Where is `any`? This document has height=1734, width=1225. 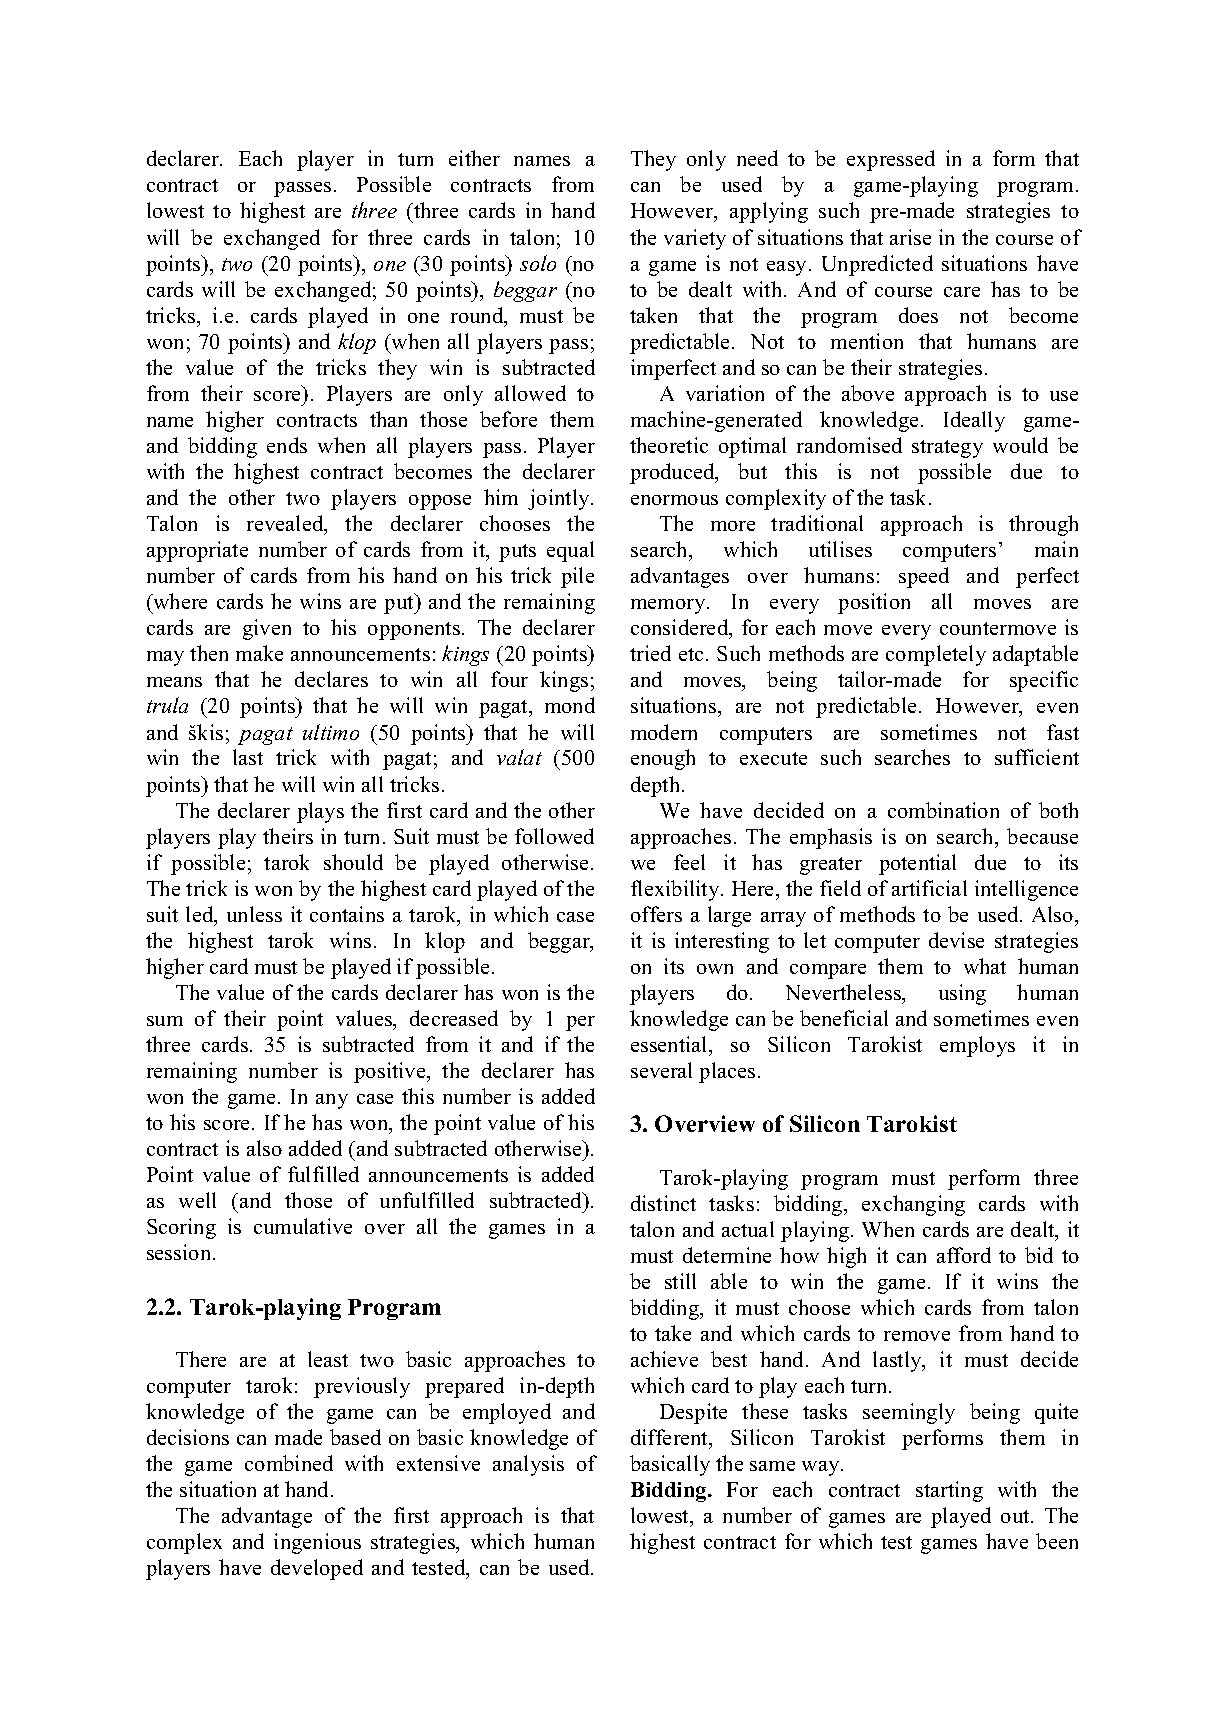
any is located at coordinates (332, 1101).
